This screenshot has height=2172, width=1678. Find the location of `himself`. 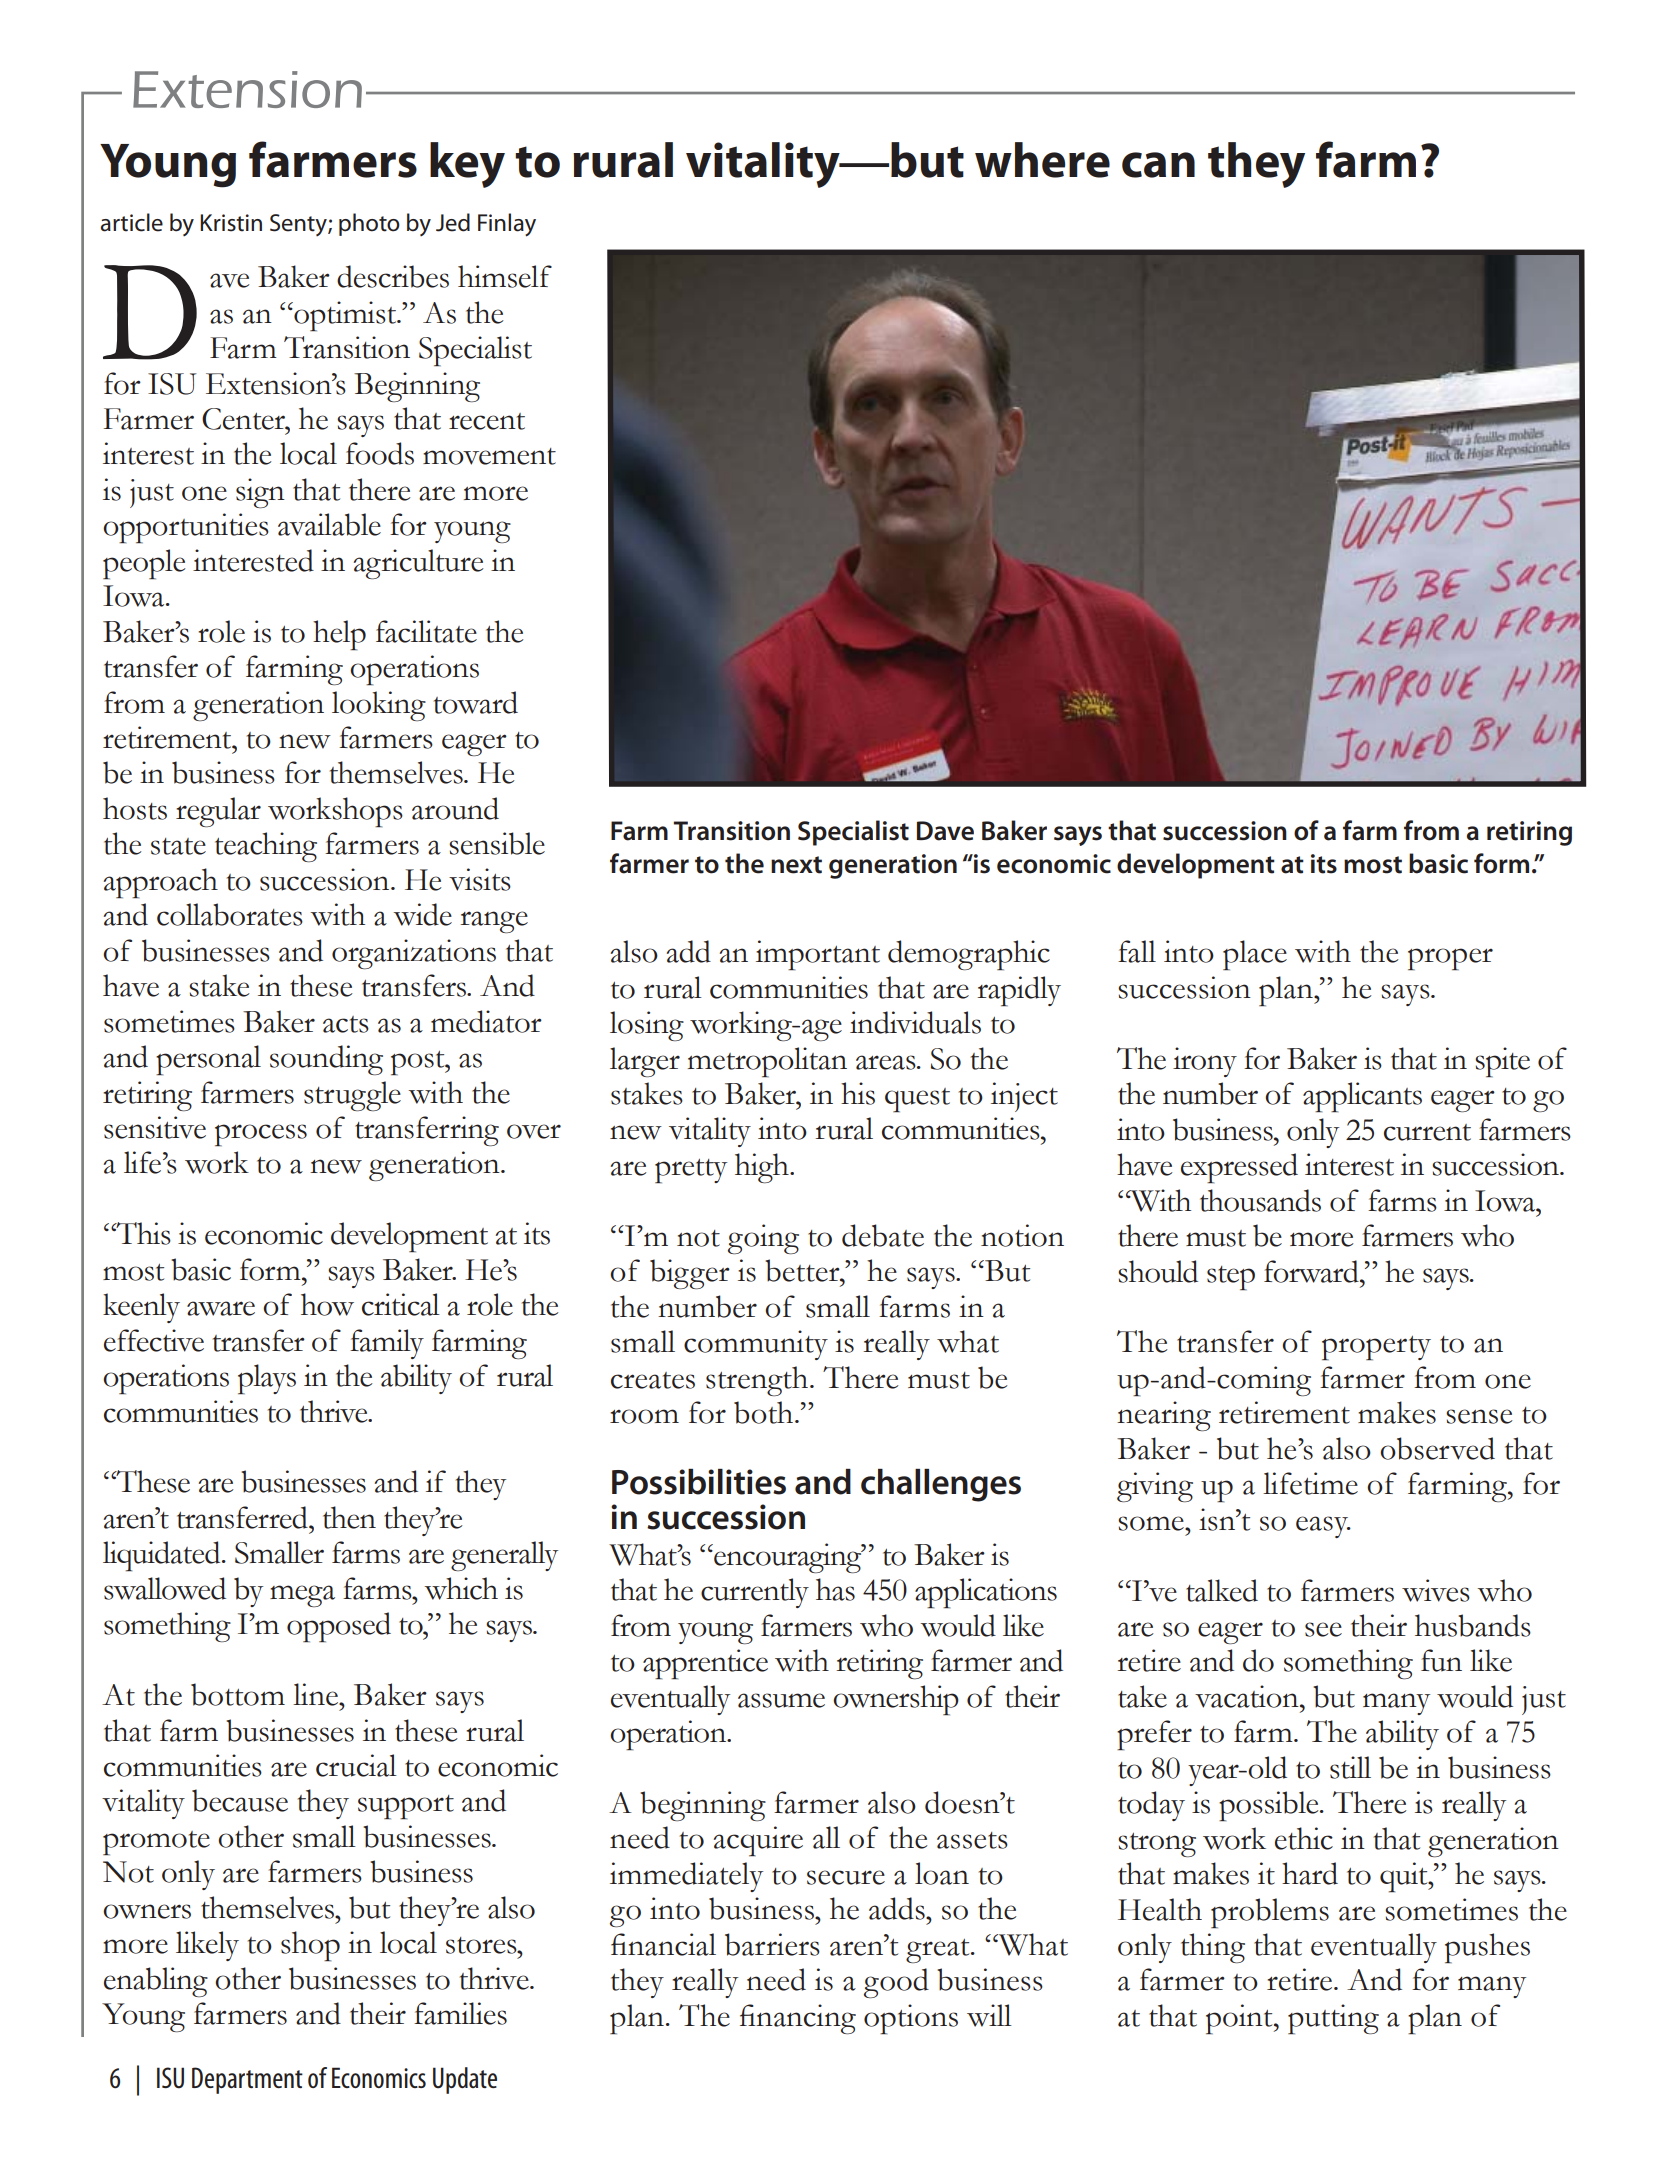

himself is located at coordinates (505, 276).
